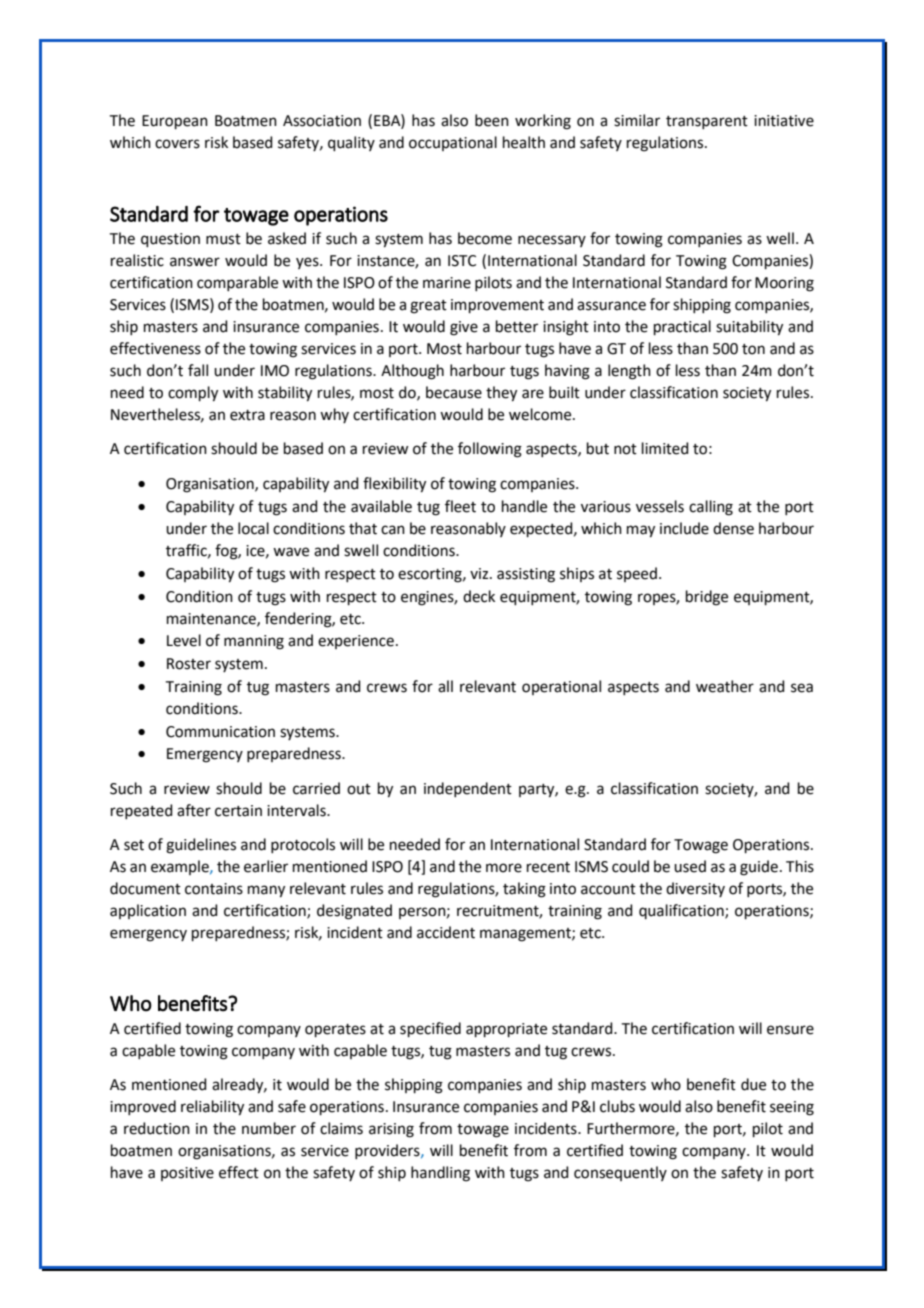  What do you see at coordinates (753, 1084) in the screenshot?
I see `due` at bounding box center [753, 1084].
